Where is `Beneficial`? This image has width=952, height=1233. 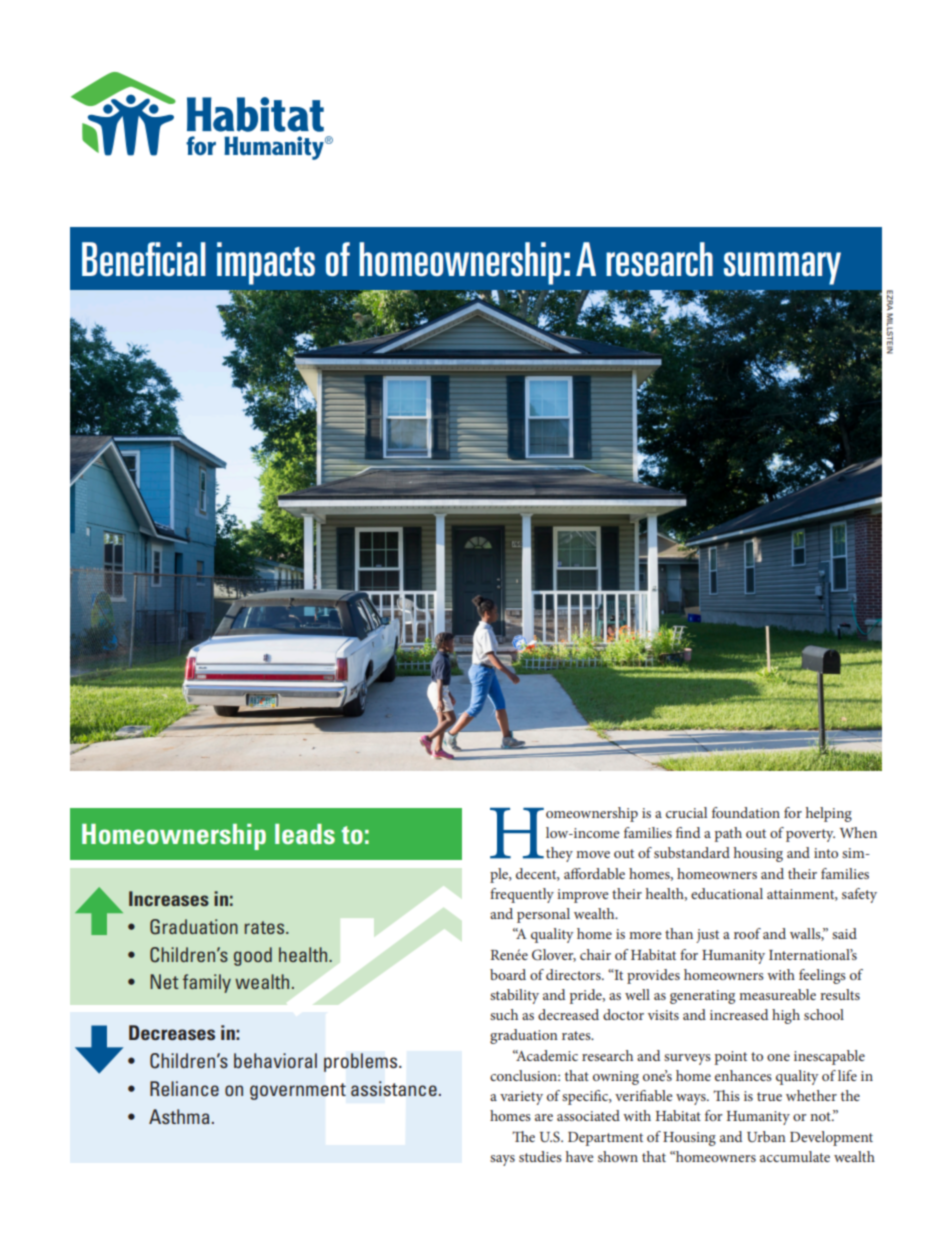 Beneficial is located at coordinates (144, 259).
